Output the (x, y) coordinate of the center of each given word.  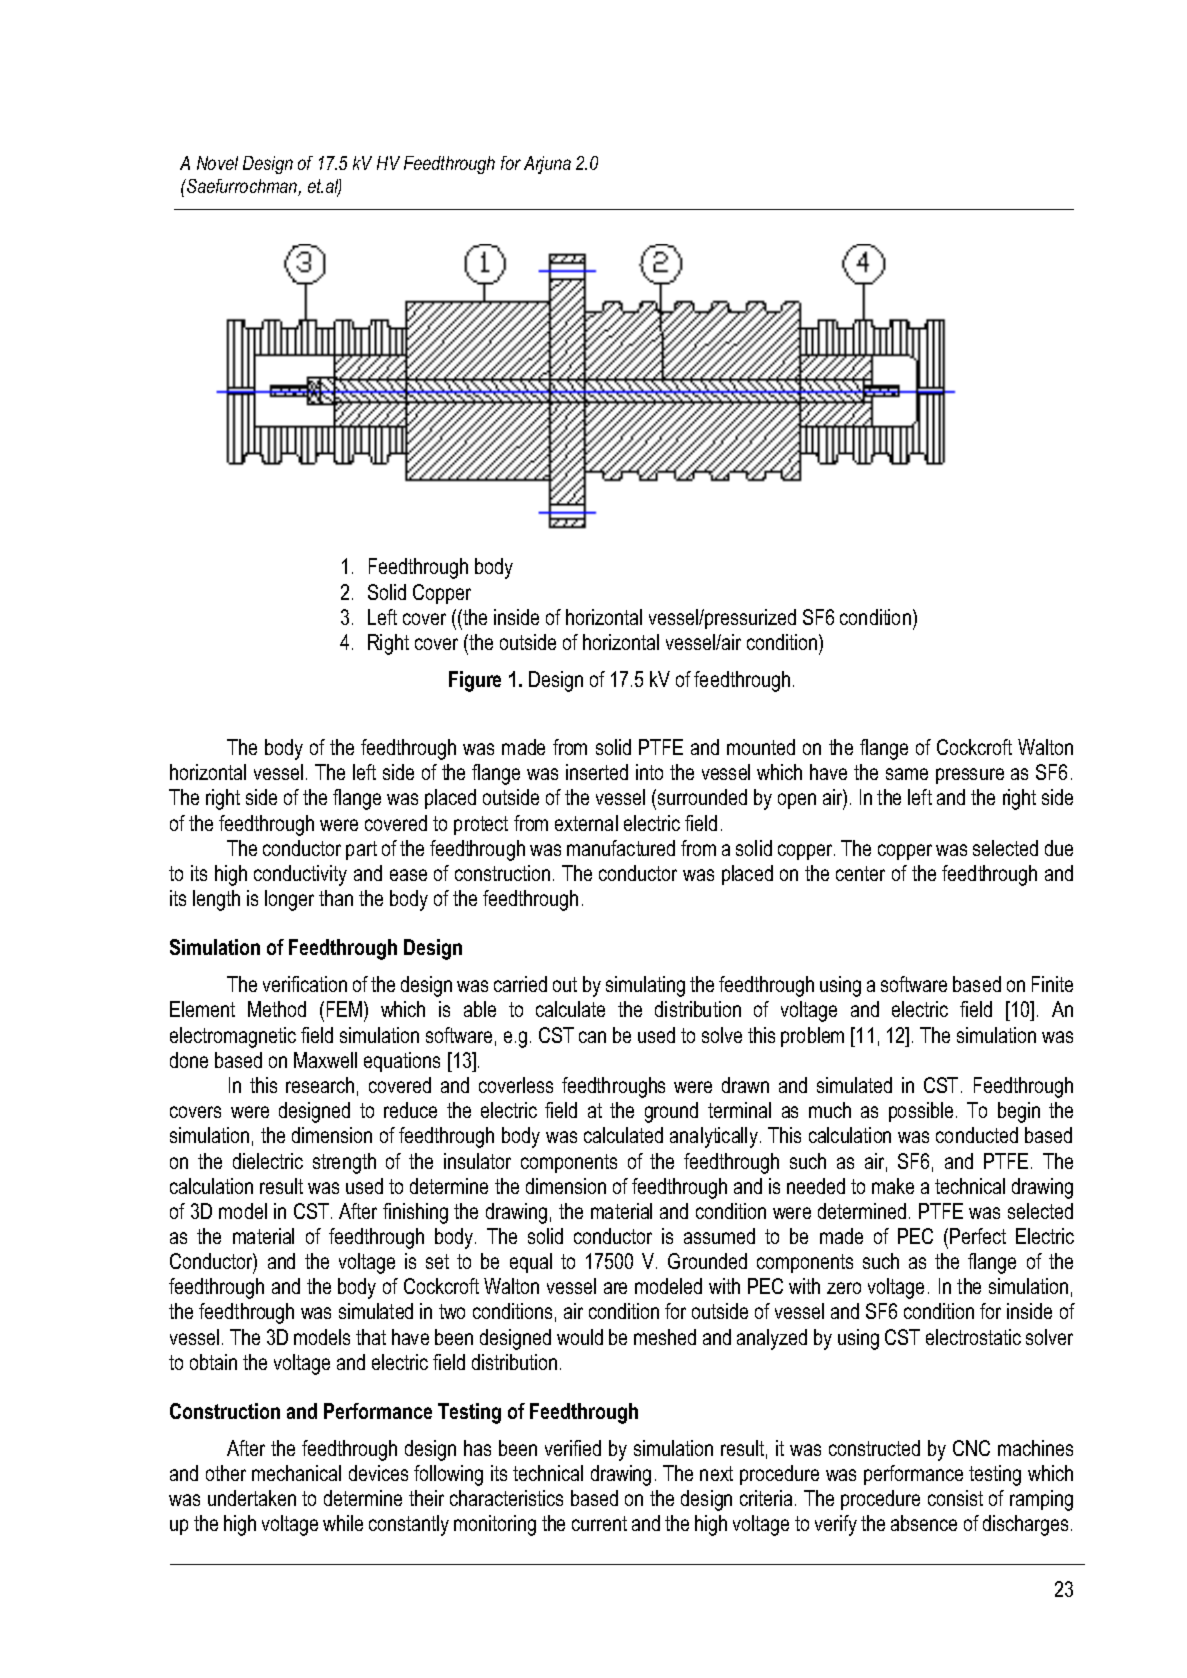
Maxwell (325, 1060)
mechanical (296, 1473)
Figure (475, 681)
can (592, 1037)
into (649, 772)
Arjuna (547, 165)
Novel (217, 163)
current (599, 1523)
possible (921, 1112)
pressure (970, 776)
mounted (761, 747)
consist (955, 1498)
